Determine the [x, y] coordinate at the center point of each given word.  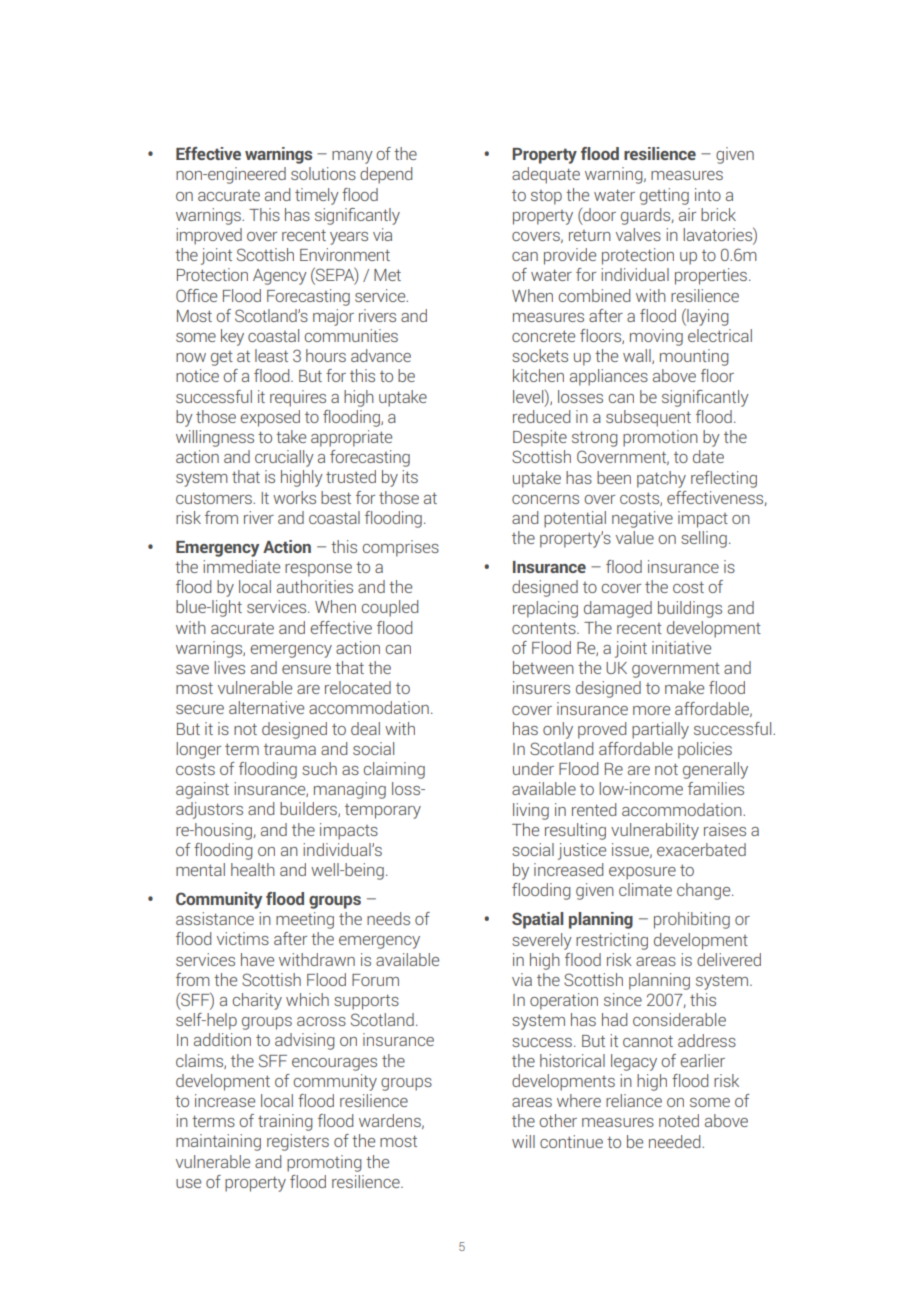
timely [317, 196]
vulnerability [655, 831]
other [558, 1120]
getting [664, 196]
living [531, 811]
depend [386, 175]
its [410, 476]
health [253, 869]
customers [215, 498]
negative [642, 519]
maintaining [218, 1142]
